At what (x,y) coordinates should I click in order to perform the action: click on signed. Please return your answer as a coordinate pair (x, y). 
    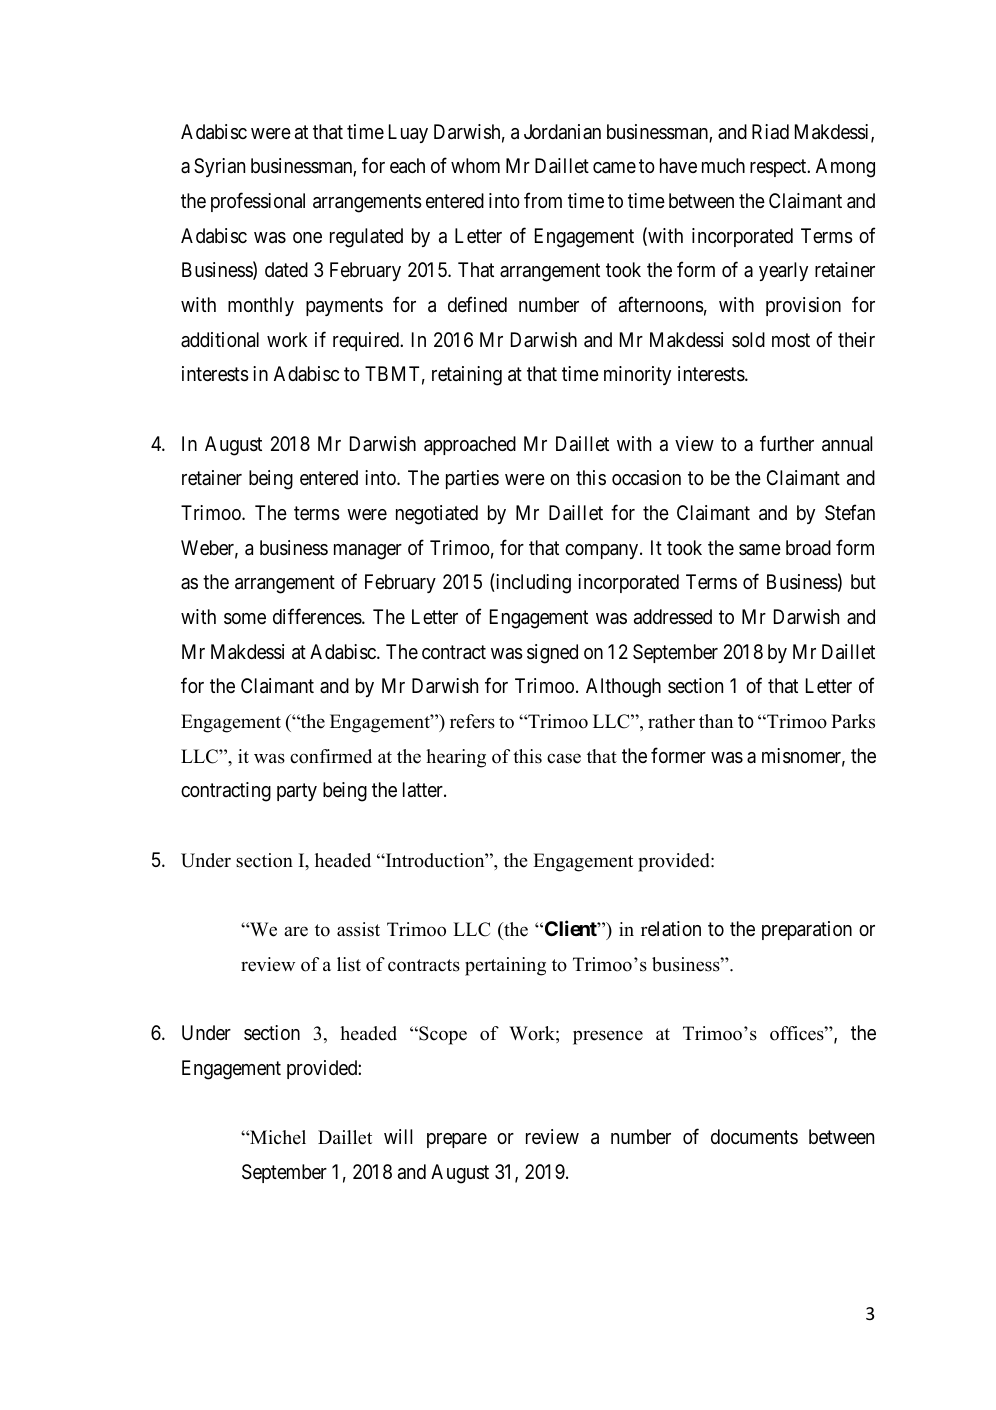
    Looking at the image, I should click on (552, 654).
